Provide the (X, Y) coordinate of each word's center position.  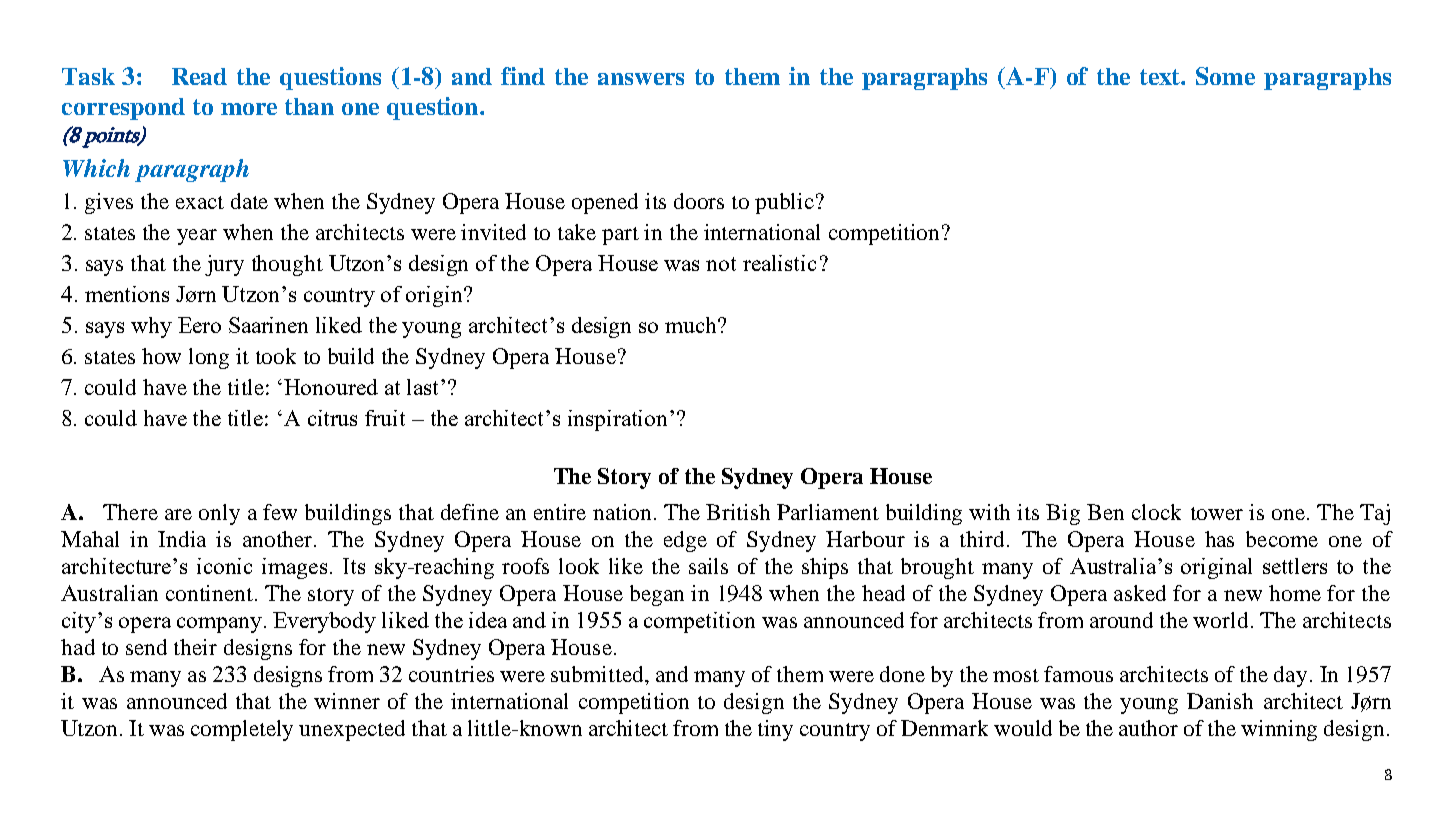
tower (1217, 513)
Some (1225, 76)
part (620, 236)
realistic (779, 263)
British (738, 512)
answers (641, 79)
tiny (775, 730)
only (219, 514)
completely (242, 730)
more (249, 109)
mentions (127, 294)
